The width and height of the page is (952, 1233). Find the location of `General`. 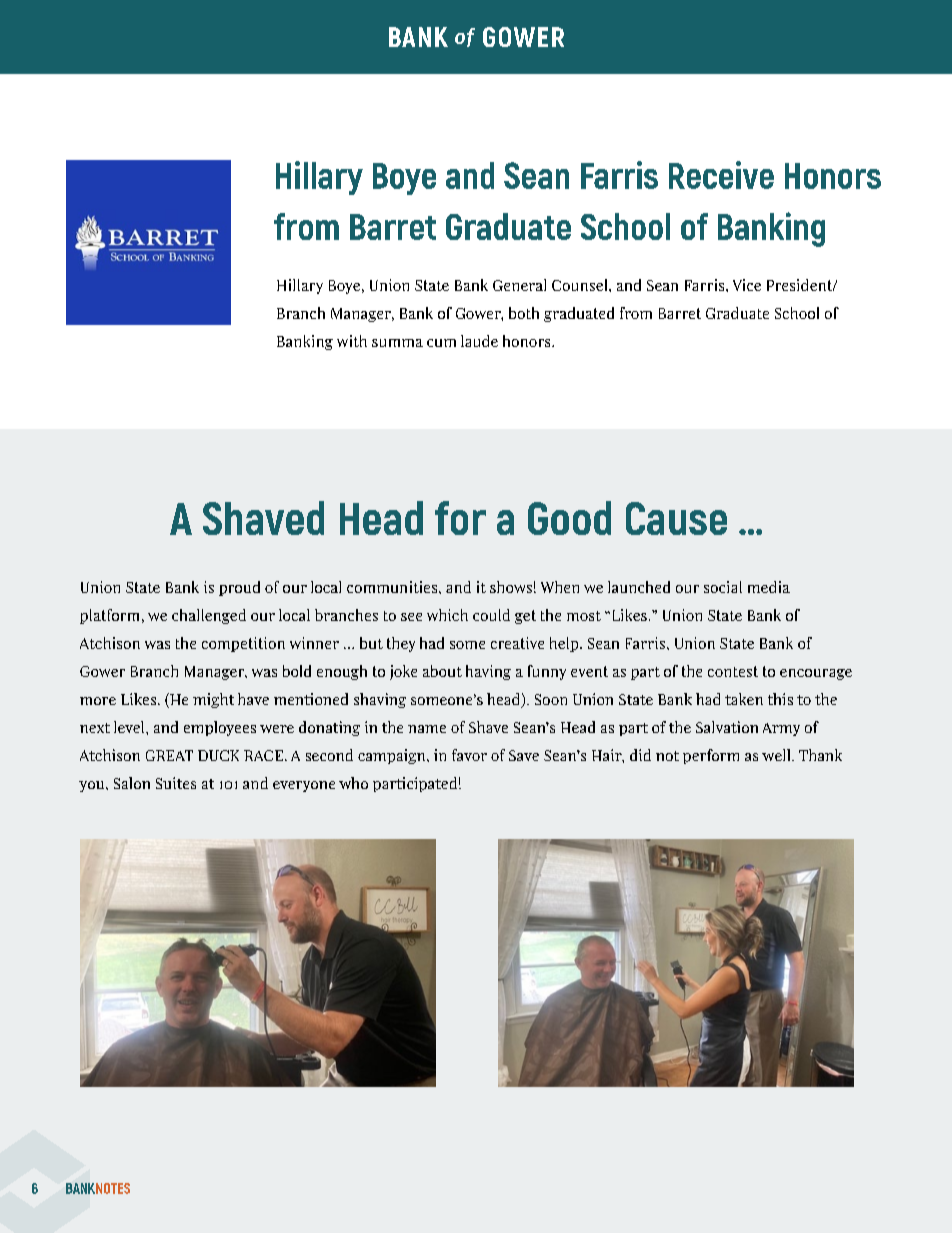

General is located at coordinates (519, 285).
